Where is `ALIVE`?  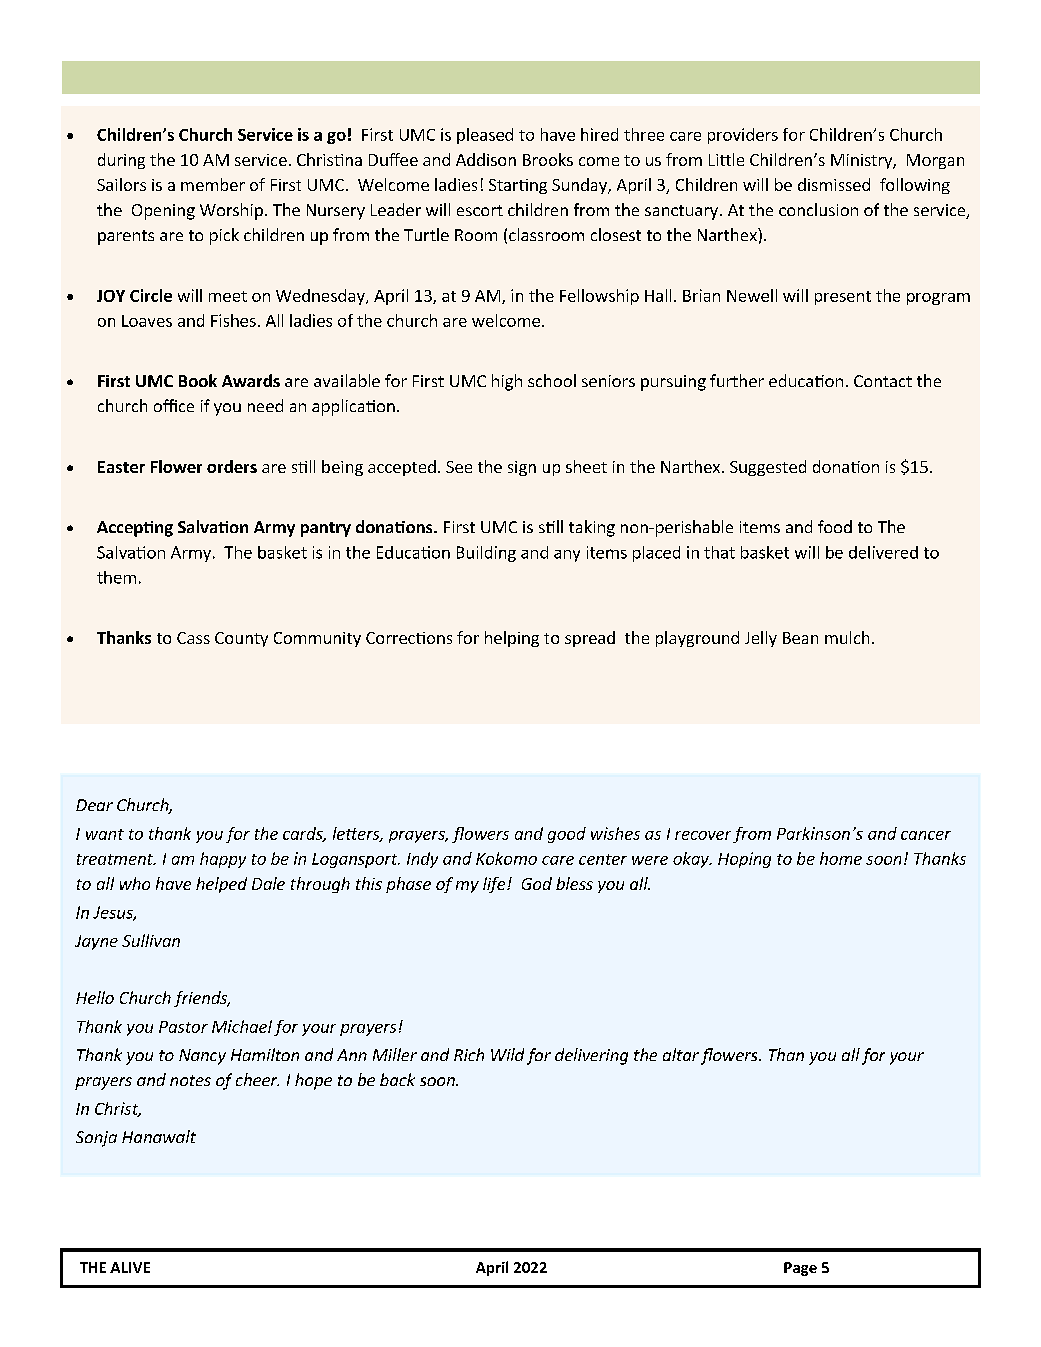 ALIVE is located at coordinates (130, 1267).
